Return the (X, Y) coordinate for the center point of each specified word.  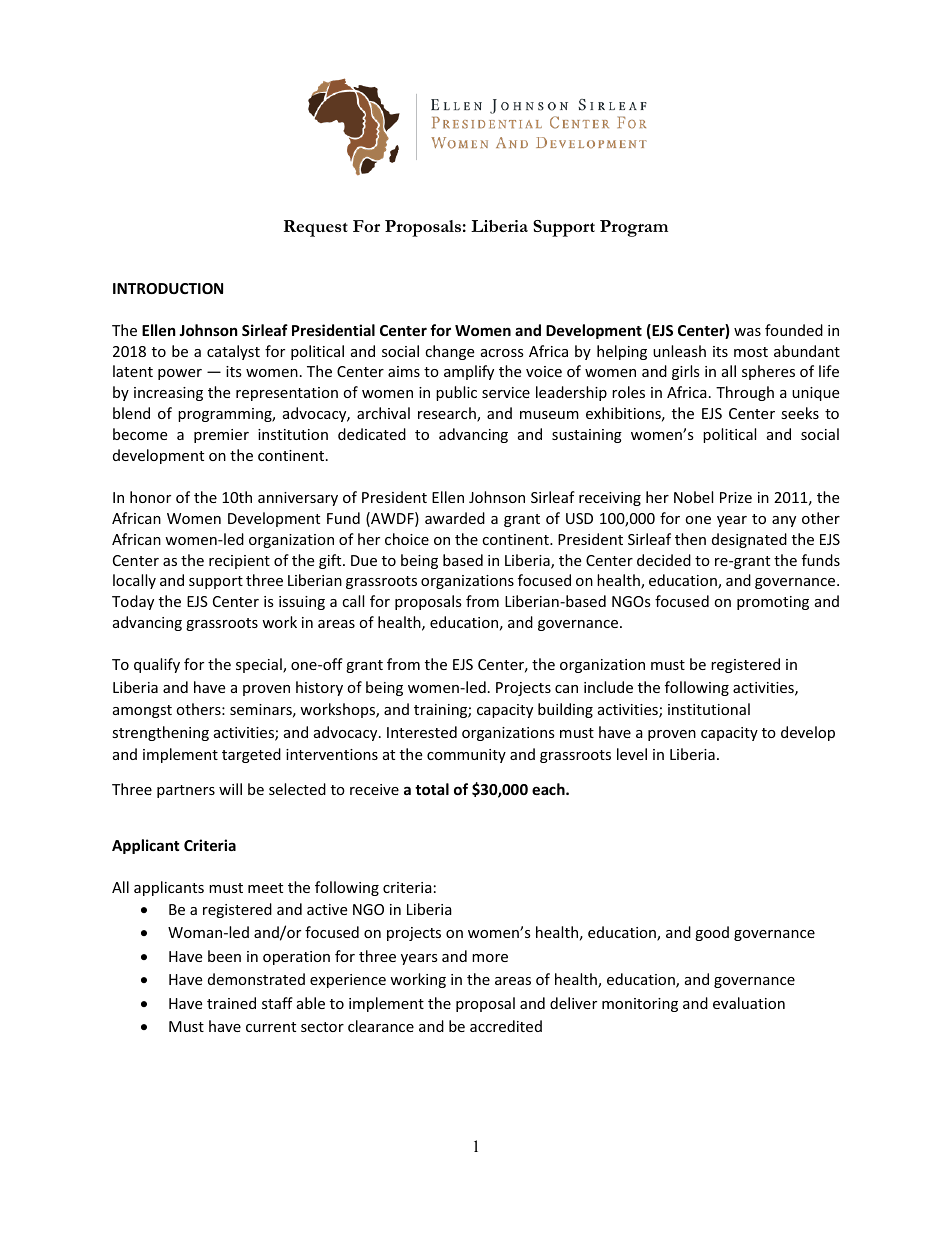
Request (316, 228)
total (432, 789)
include (608, 687)
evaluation (749, 1003)
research (448, 414)
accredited (506, 1026)
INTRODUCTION (168, 288)
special (260, 665)
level (632, 754)
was (747, 332)
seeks (800, 413)
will (230, 789)
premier (221, 436)
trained (231, 1003)
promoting (773, 603)
